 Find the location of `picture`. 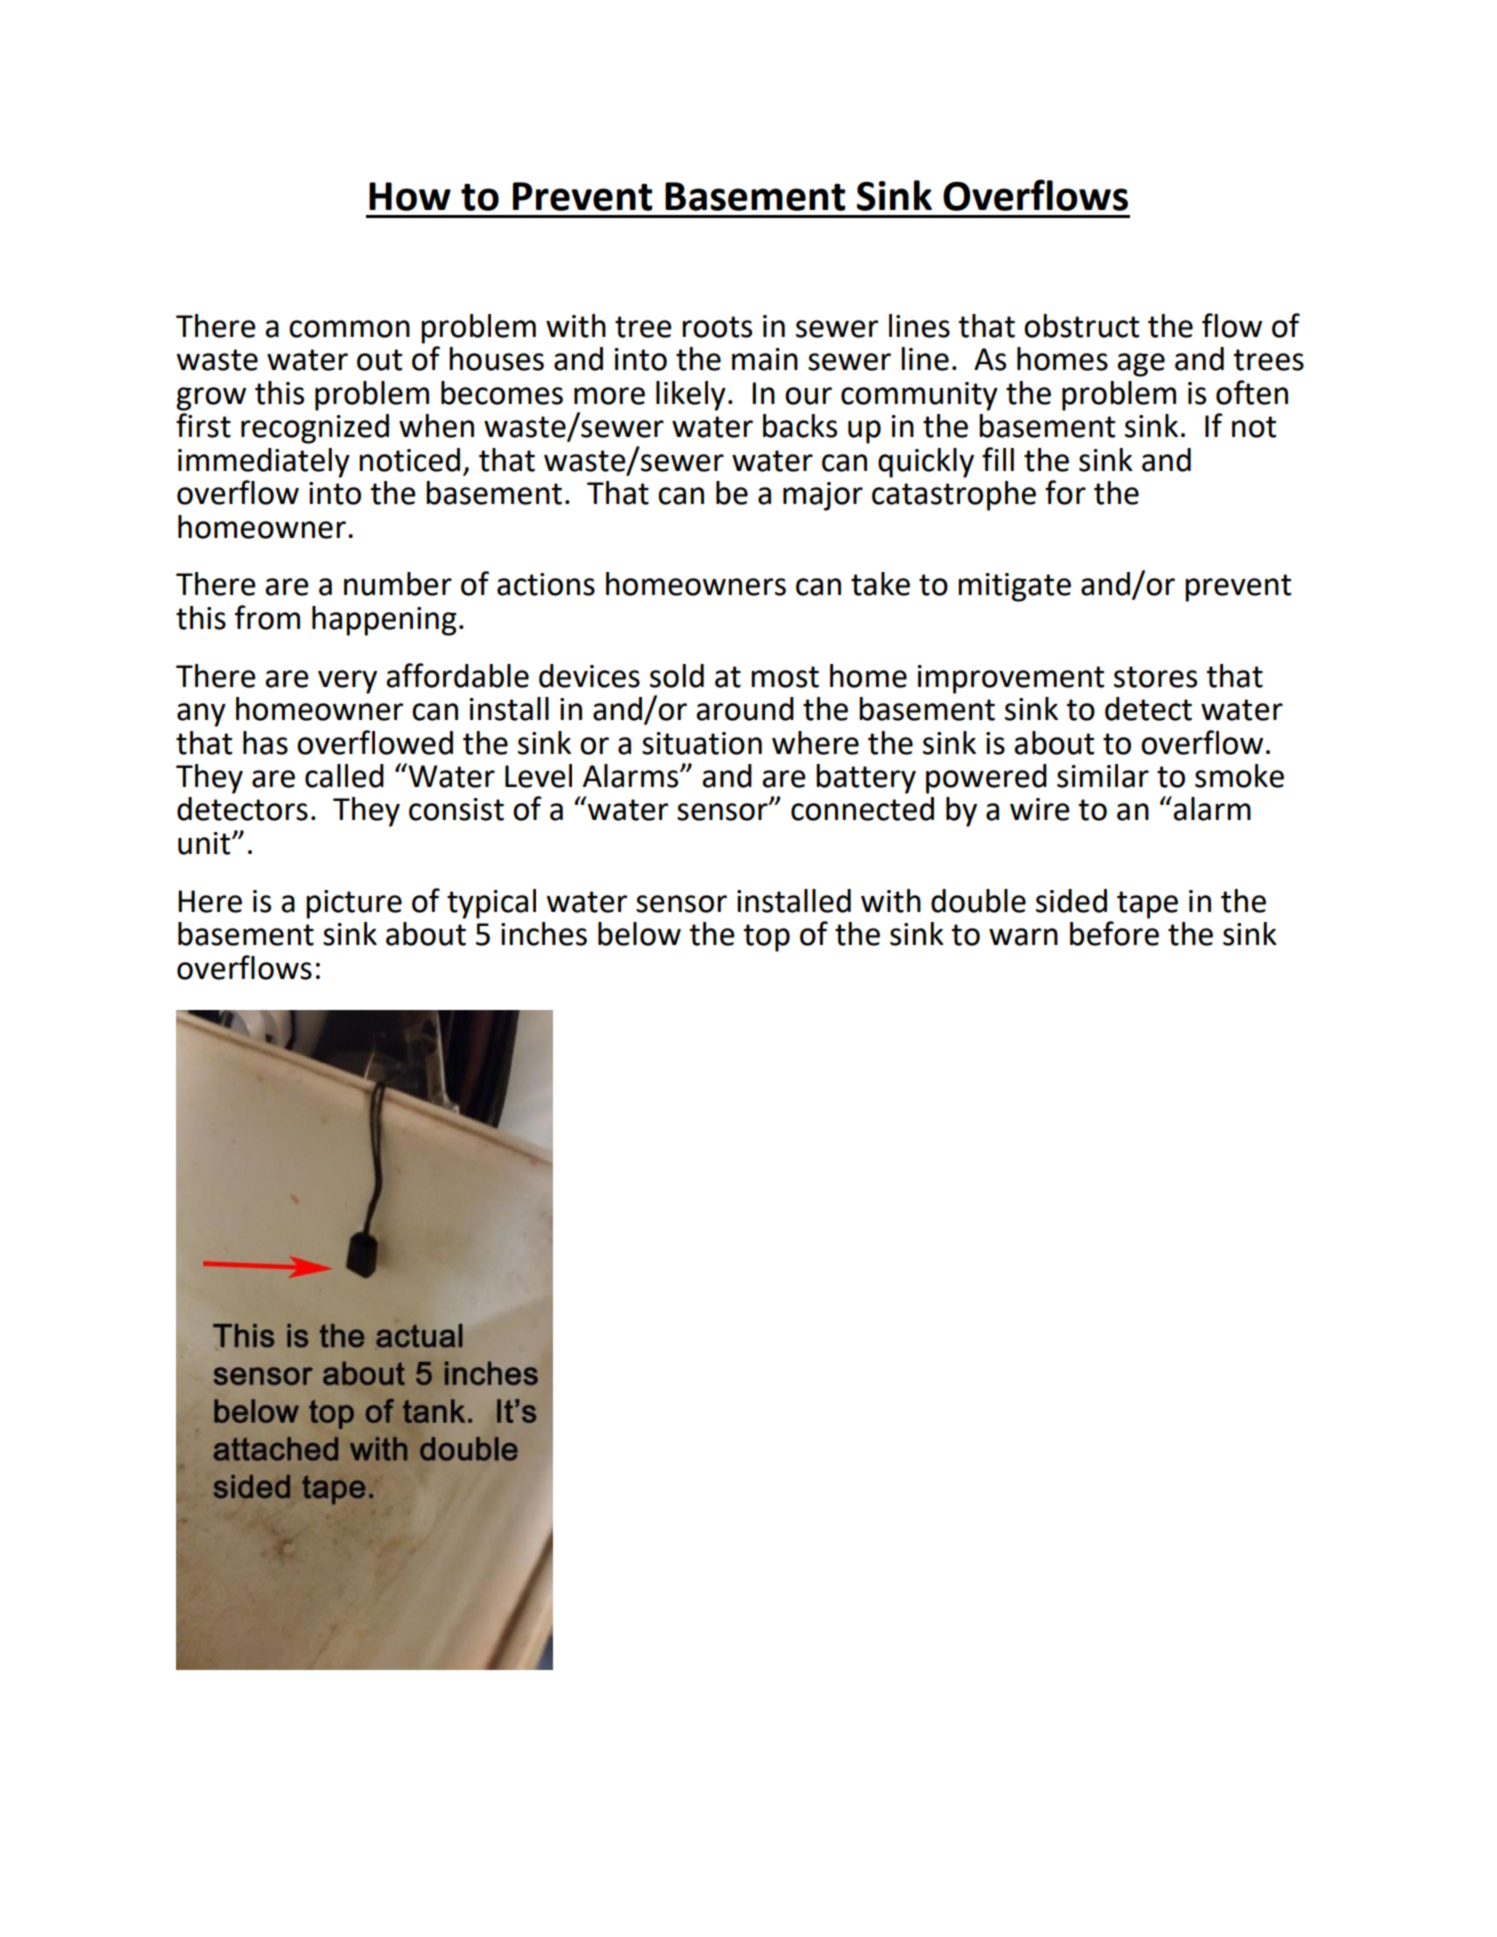

picture is located at coordinates (354, 904).
